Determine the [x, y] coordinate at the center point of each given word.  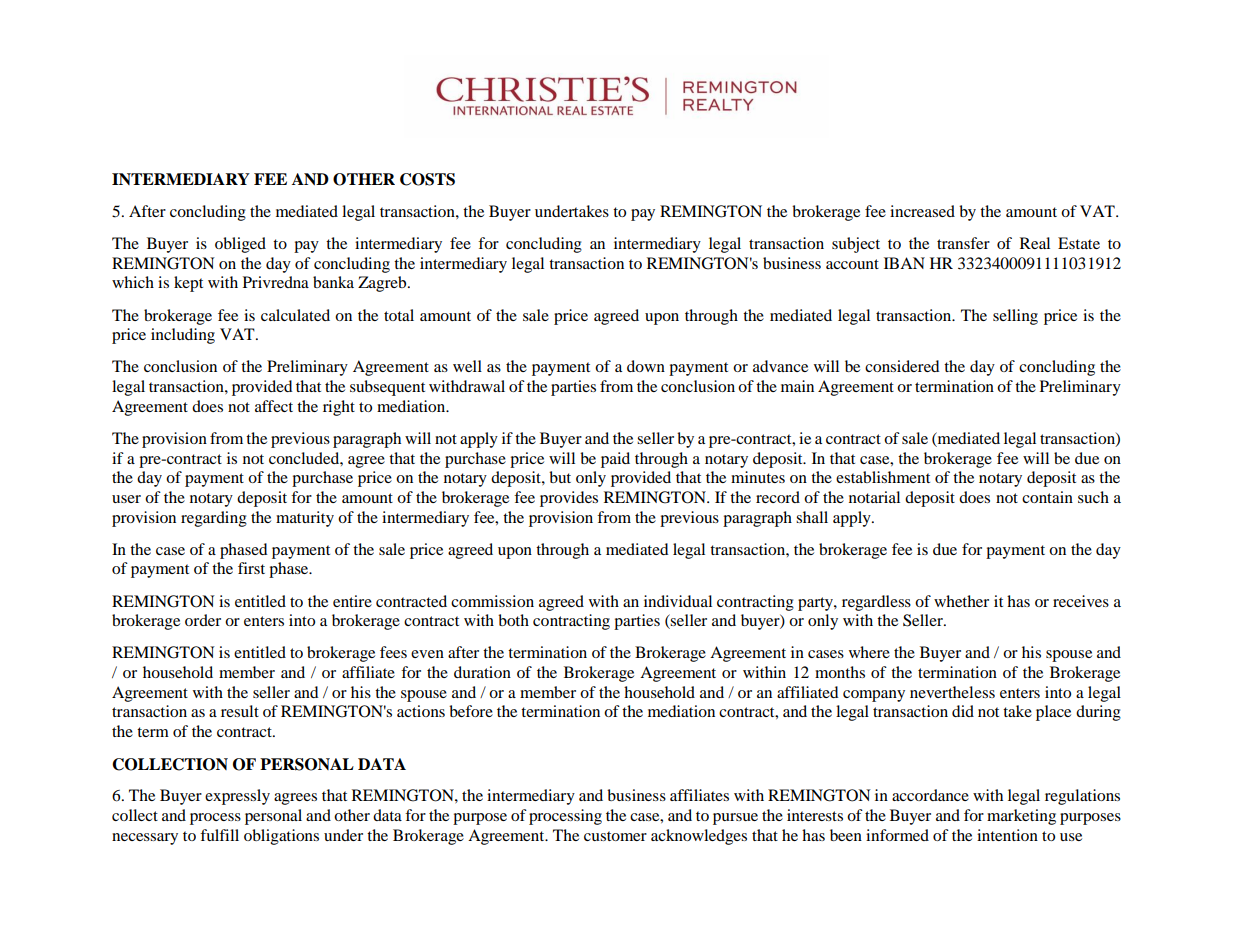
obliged [240, 245]
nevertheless [952, 692]
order [203, 620]
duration [482, 672]
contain [1047, 497]
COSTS [427, 179]
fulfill [219, 835]
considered [902, 366]
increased [922, 211]
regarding [214, 519]
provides [569, 499]
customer [615, 836]
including [183, 336]
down [646, 366]
